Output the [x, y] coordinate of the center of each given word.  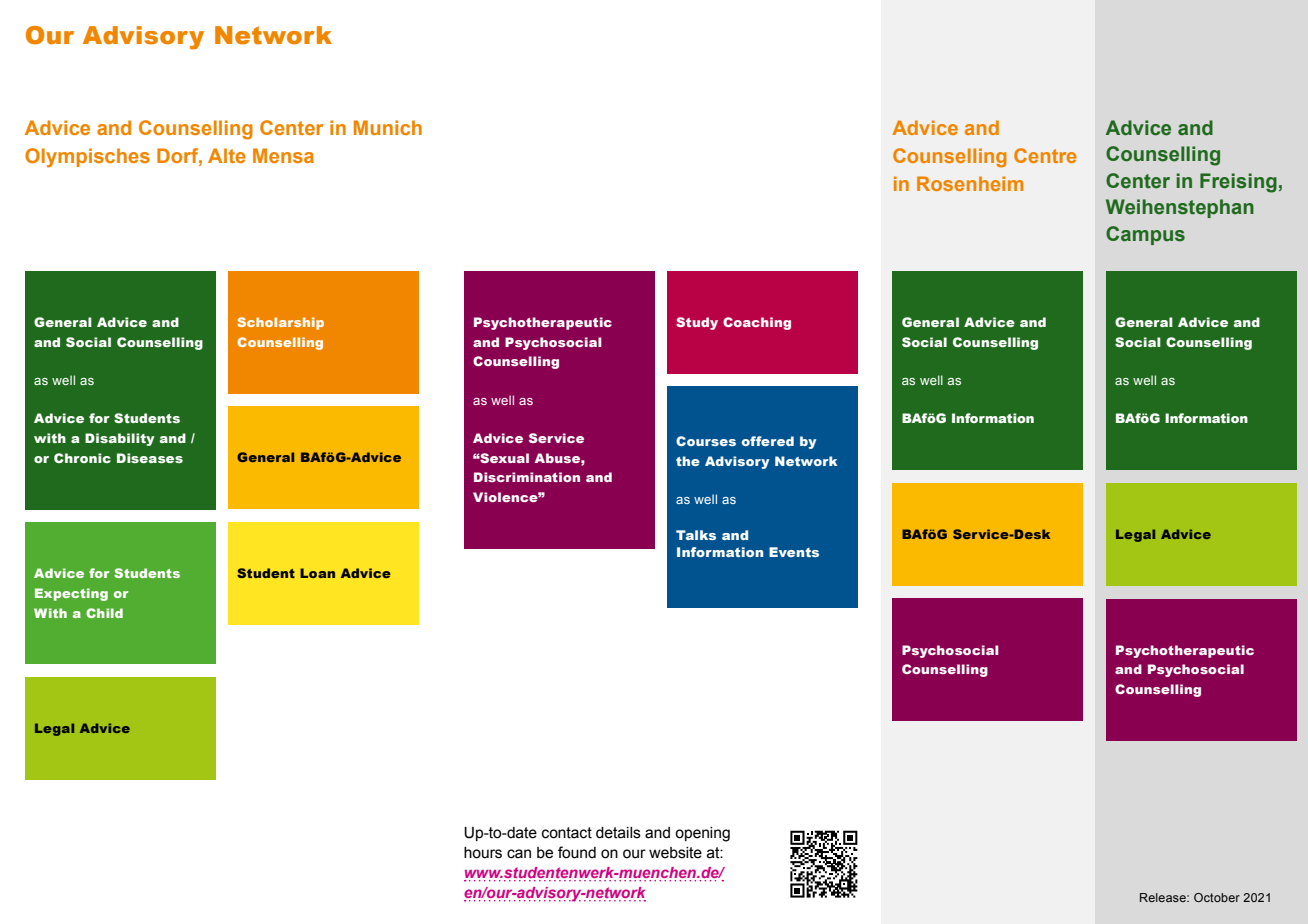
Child [104, 613]
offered [768, 441]
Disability [120, 439]
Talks [696, 535]
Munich [388, 127]
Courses [706, 441]
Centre [1045, 155]
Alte [227, 155]
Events [794, 552]
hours [483, 853]
